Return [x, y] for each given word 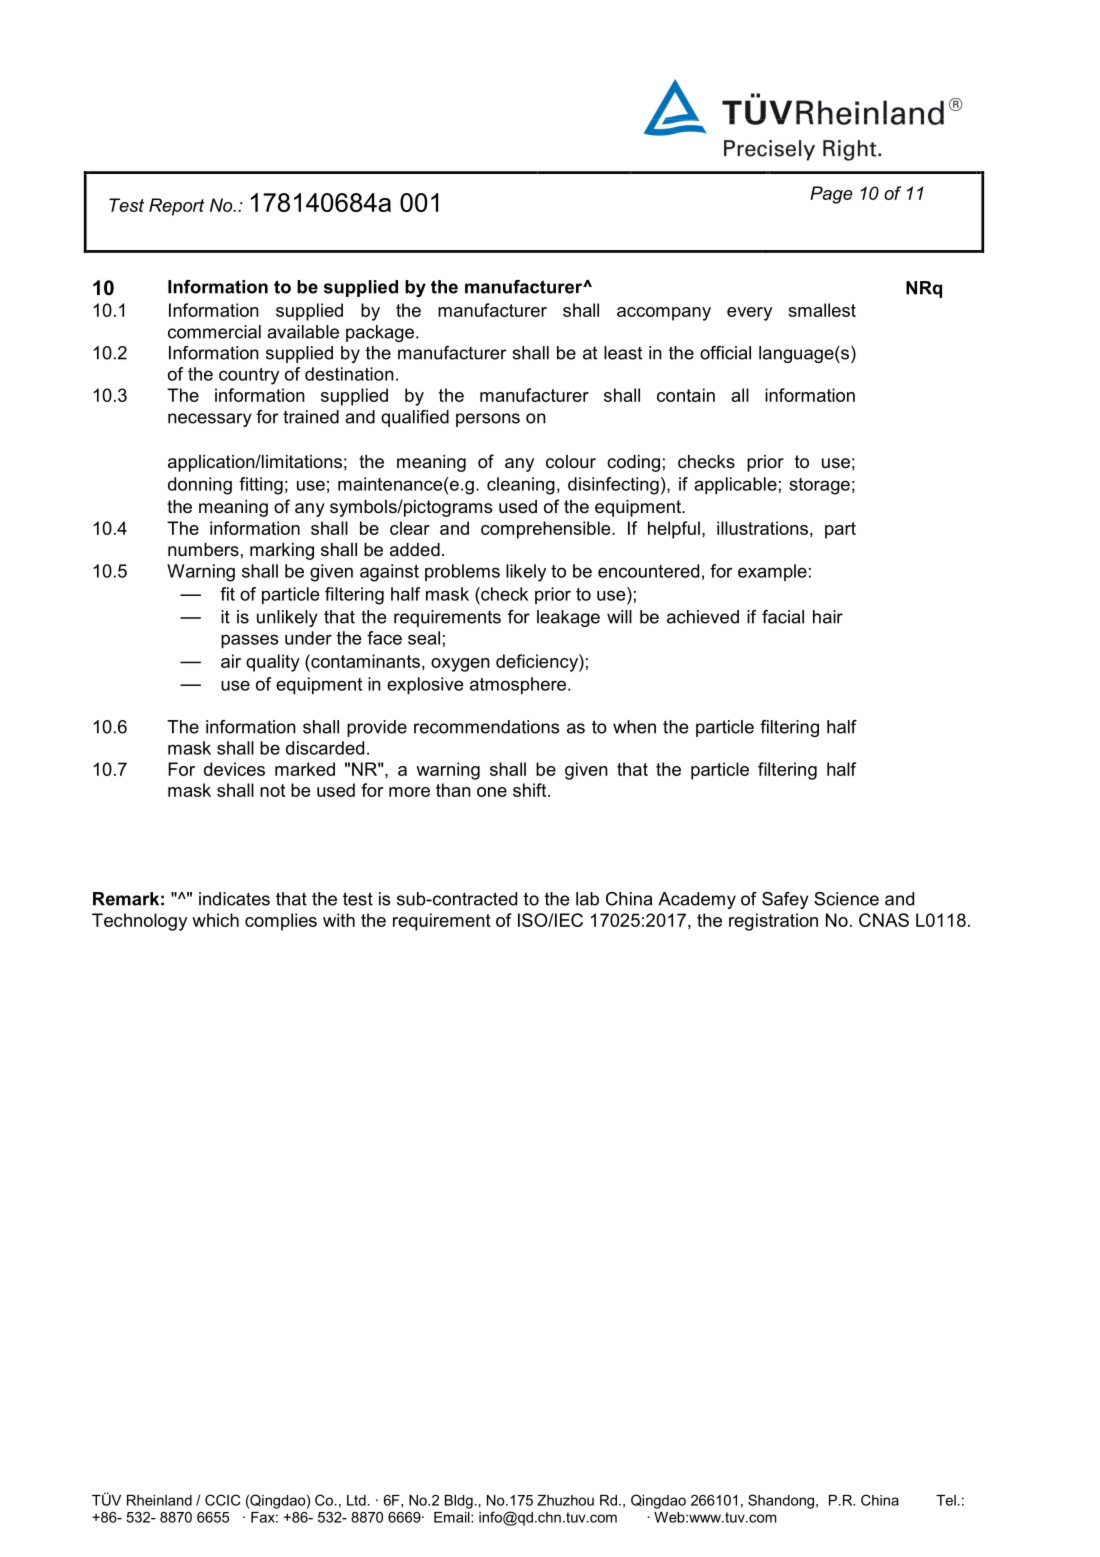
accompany [664, 314]
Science [846, 899]
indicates [234, 899]
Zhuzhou [565, 1500]
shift [531, 790]
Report [177, 207]
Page [831, 195]
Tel [946, 1500]
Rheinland [159, 1500]
